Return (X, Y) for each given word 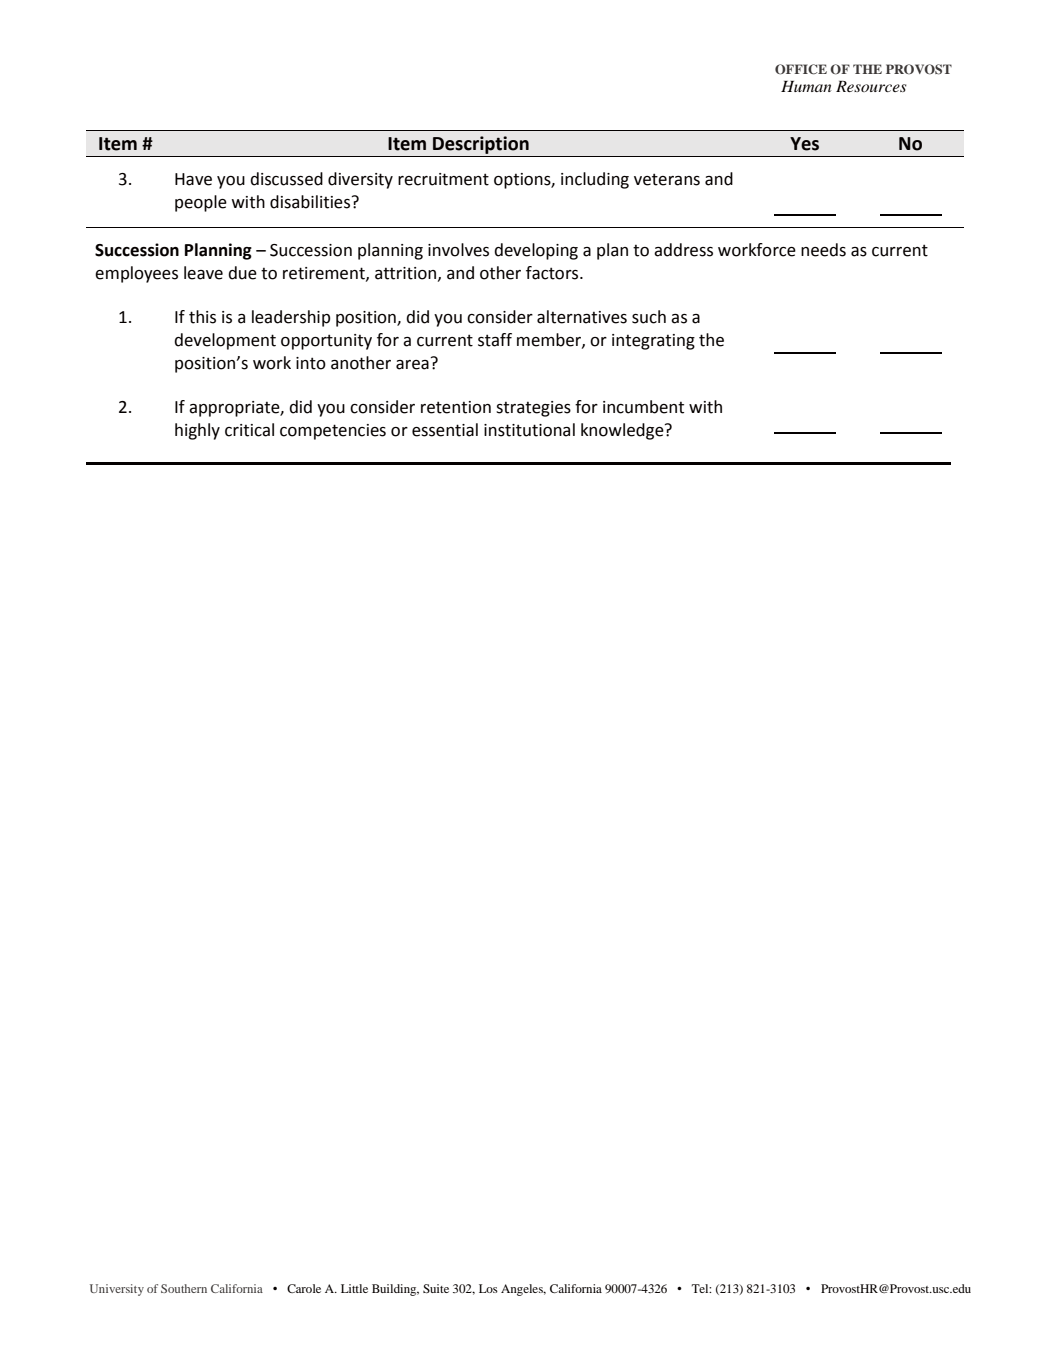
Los (488, 1288)
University (117, 1290)
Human (806, 86)
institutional (529, 430)
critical (249, 430)
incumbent (643, 407)
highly (197, 431)
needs (823, 250)
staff (495, 340)
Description (481, 145)
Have (193, 179)
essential (445, 430)
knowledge (623, 431)
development (225, 341)
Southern (184, 1288)
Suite (436, 1288)
